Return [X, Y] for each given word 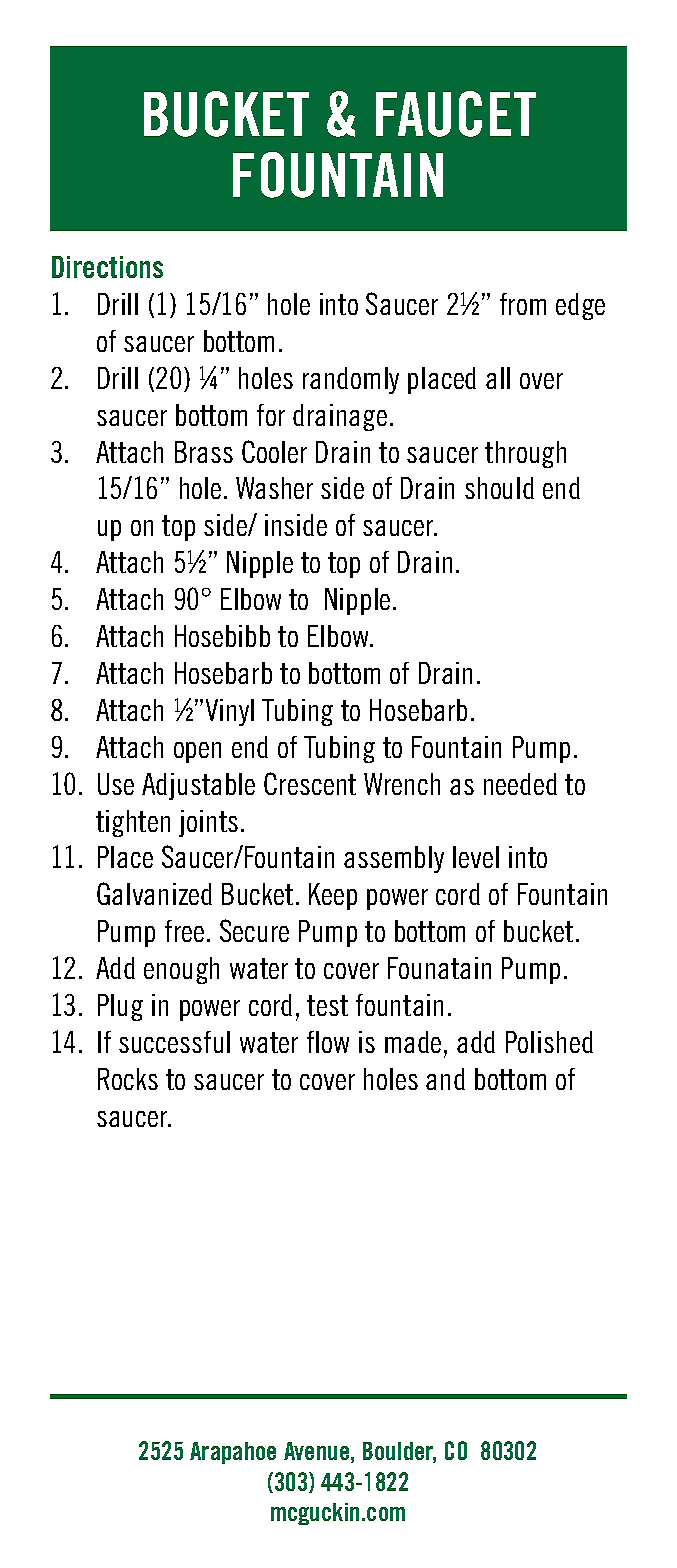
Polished [549, 1042]
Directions [107, 267]
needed [520, 784]
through [525, 454]
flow [328, 1042]
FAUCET [456, 114]
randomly [351, 380]
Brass [204, 452]
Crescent [310, 783]
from [523, 304]
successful [174, 1042]
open [197, 752]
